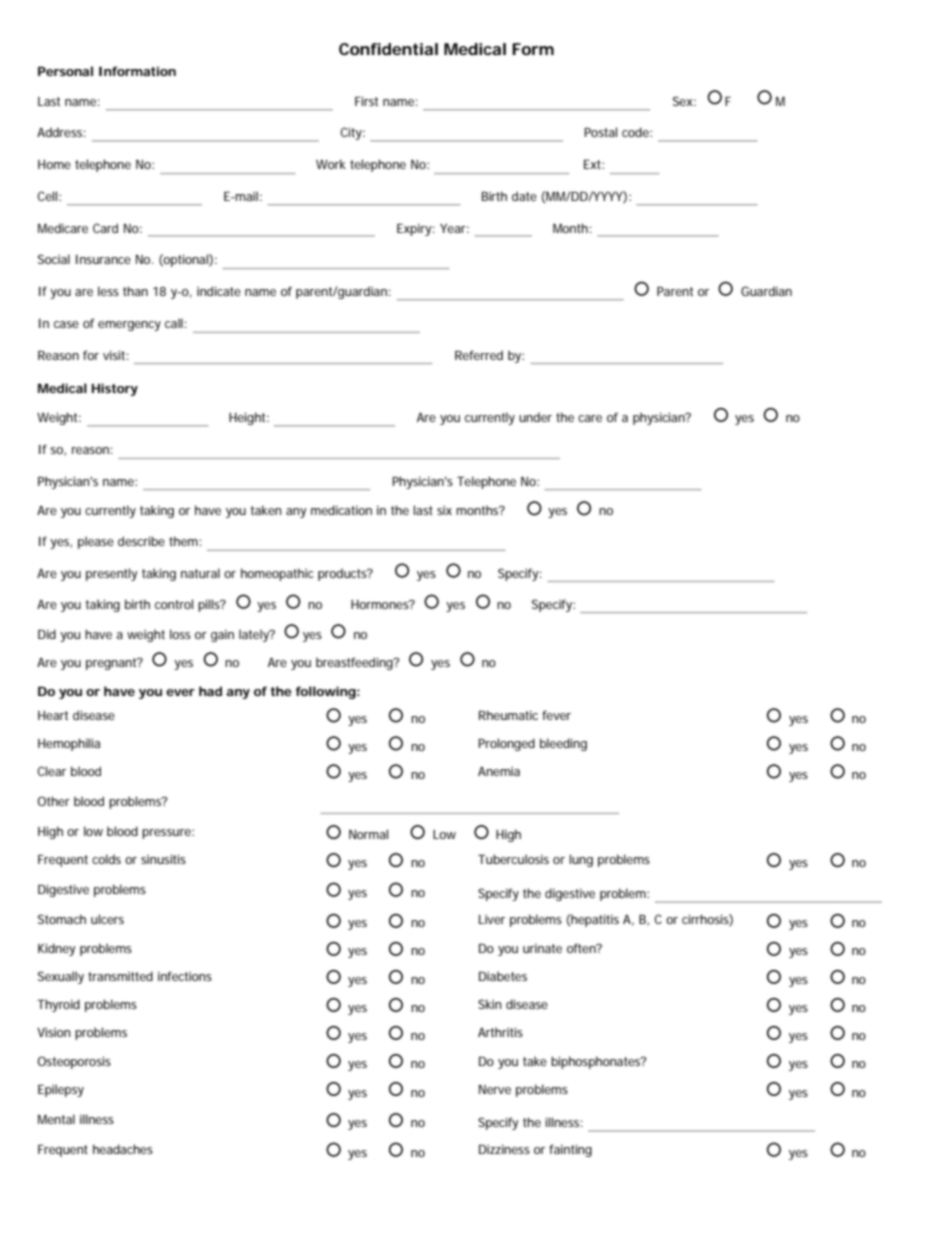  Describe the element at coordinates (355, 663) in the image. I see `breastfeeding` at that location.
